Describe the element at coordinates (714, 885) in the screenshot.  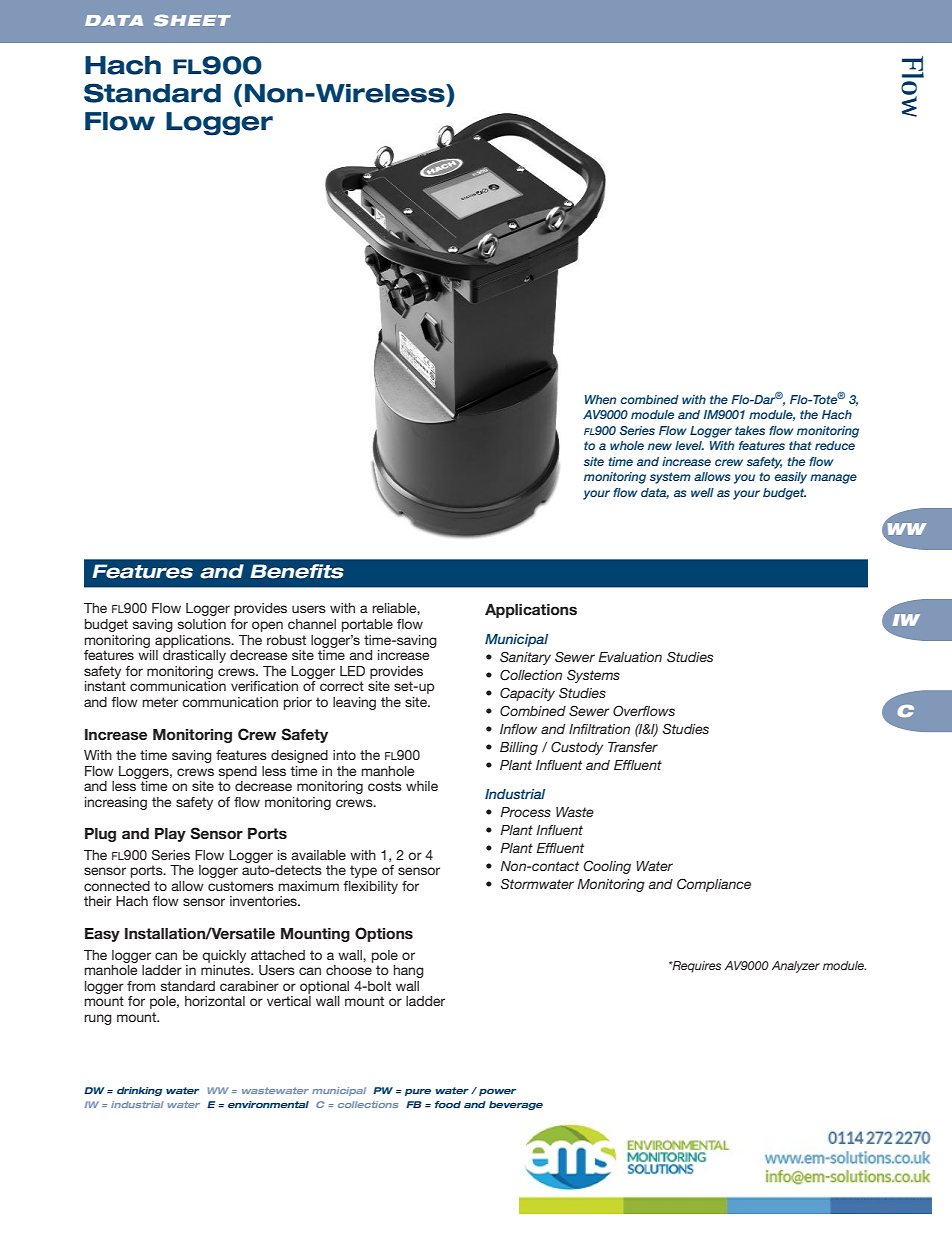
I see `Compliance` at that location.
